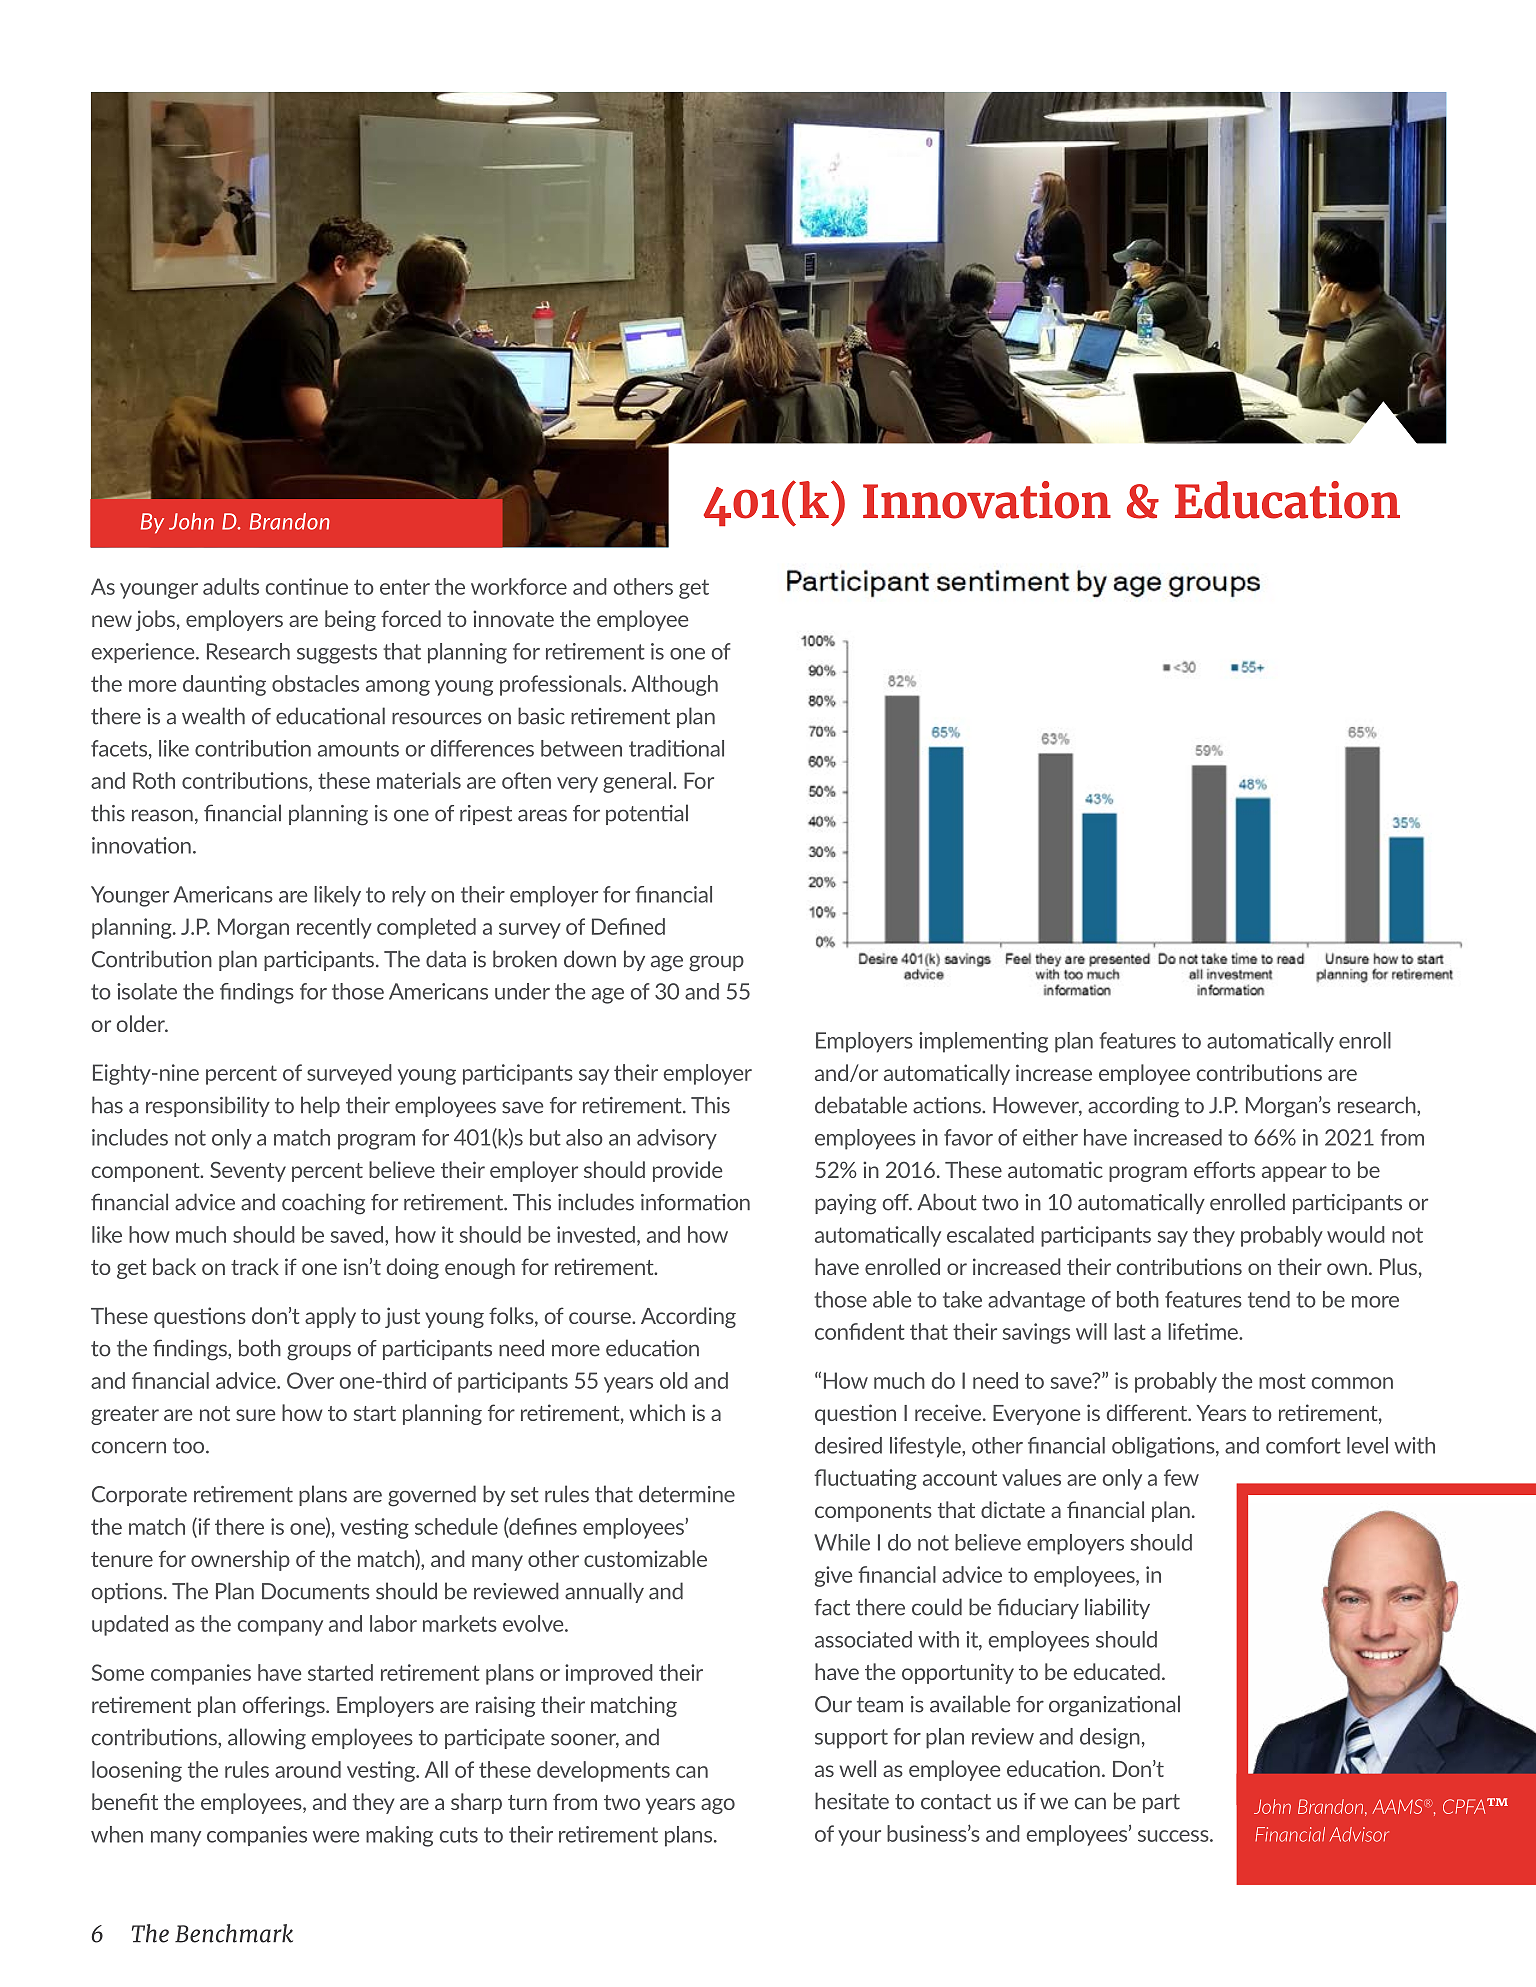 The image size is (1536, 1987). Describe the element at coordinates (833, 1576) in the screenshot. I see `give` at that location.
